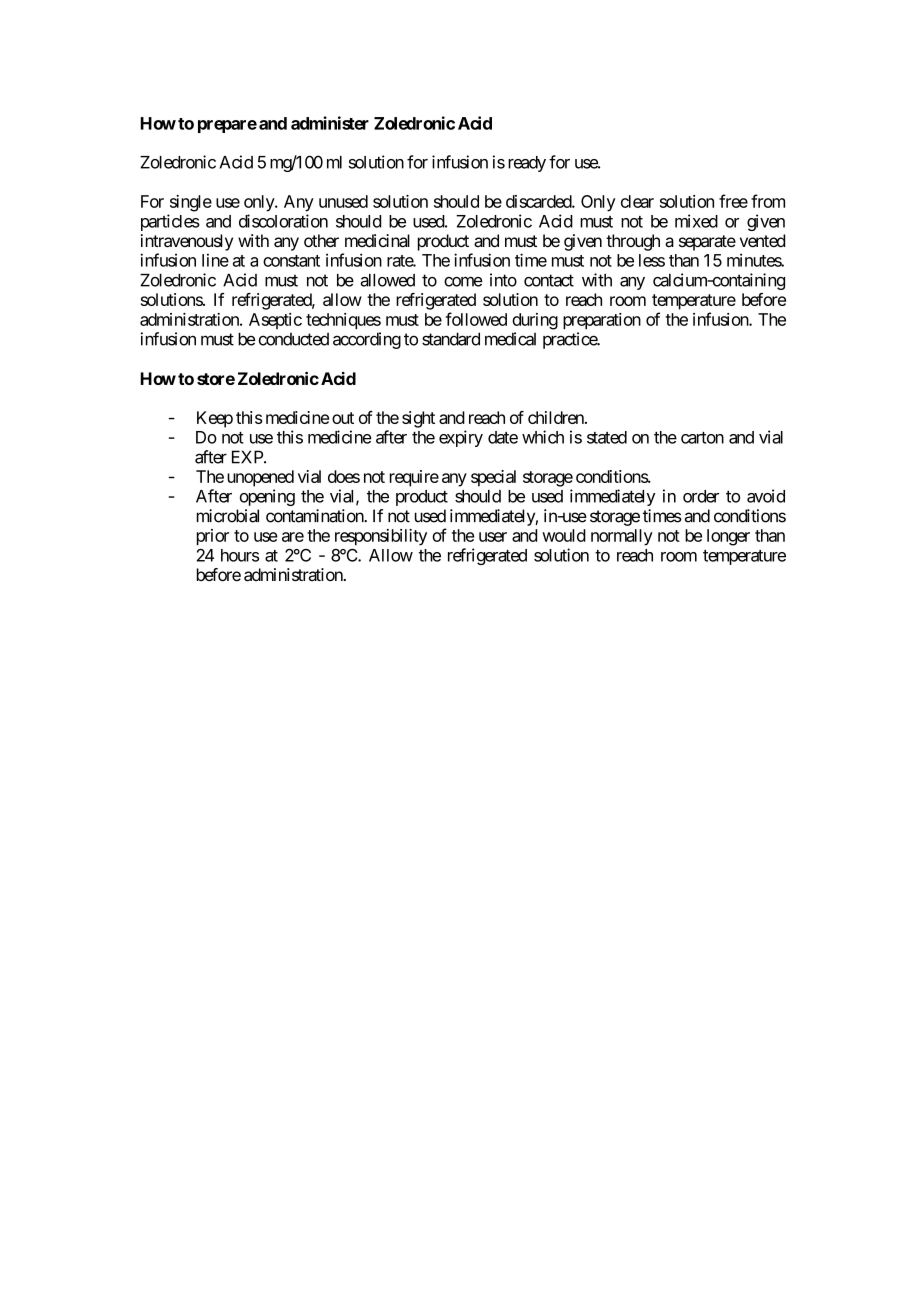 This image has width=924, height=1308. What do you see at coordinates (602, 321) in the image?
I see `preparation` at bounding box center [602, 321].
